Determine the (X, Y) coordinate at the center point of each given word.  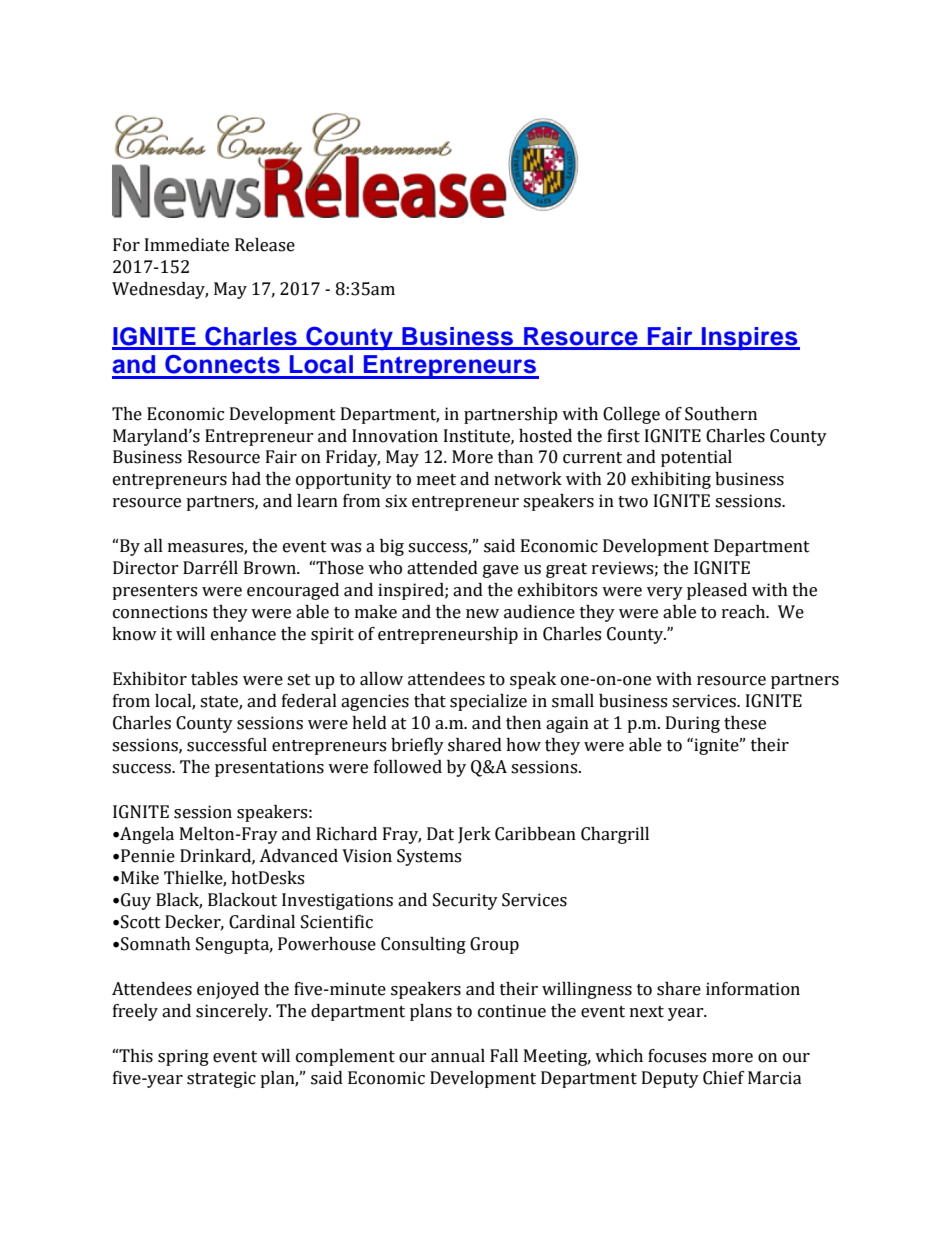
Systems (429, 857)
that (430, 701)
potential (696, 458)
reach (745, 612)
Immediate (187, 245)
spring (183, 1057)
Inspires (750, 338)
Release (265, 245)
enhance (243, 634)
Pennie (148, 856)
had (246, 479)
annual (458, 1056)
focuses (677, 1056)
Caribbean (535, 834)
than (515, 457)
